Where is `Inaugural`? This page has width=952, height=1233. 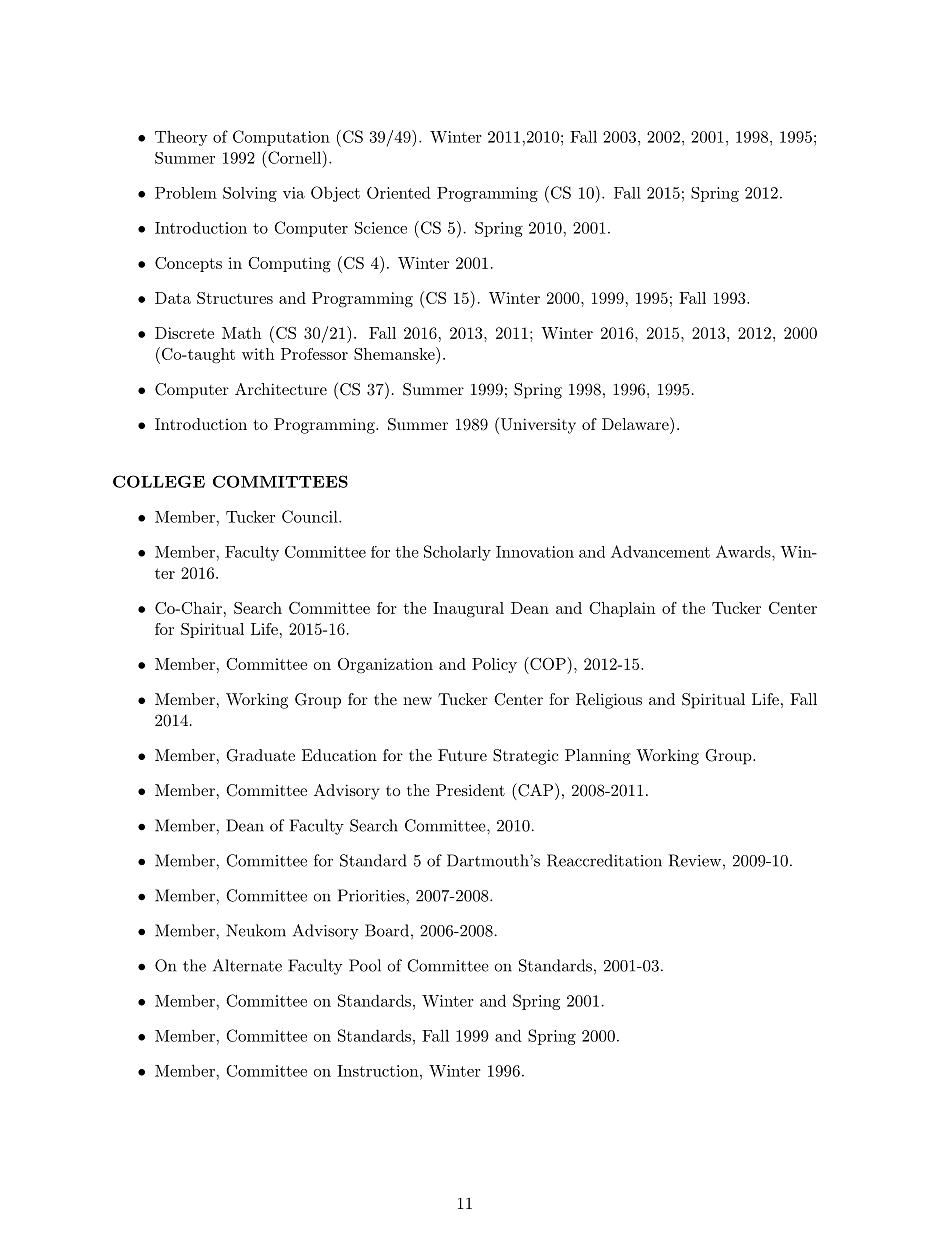 Inaugural is located at coordinates (468, 610).
